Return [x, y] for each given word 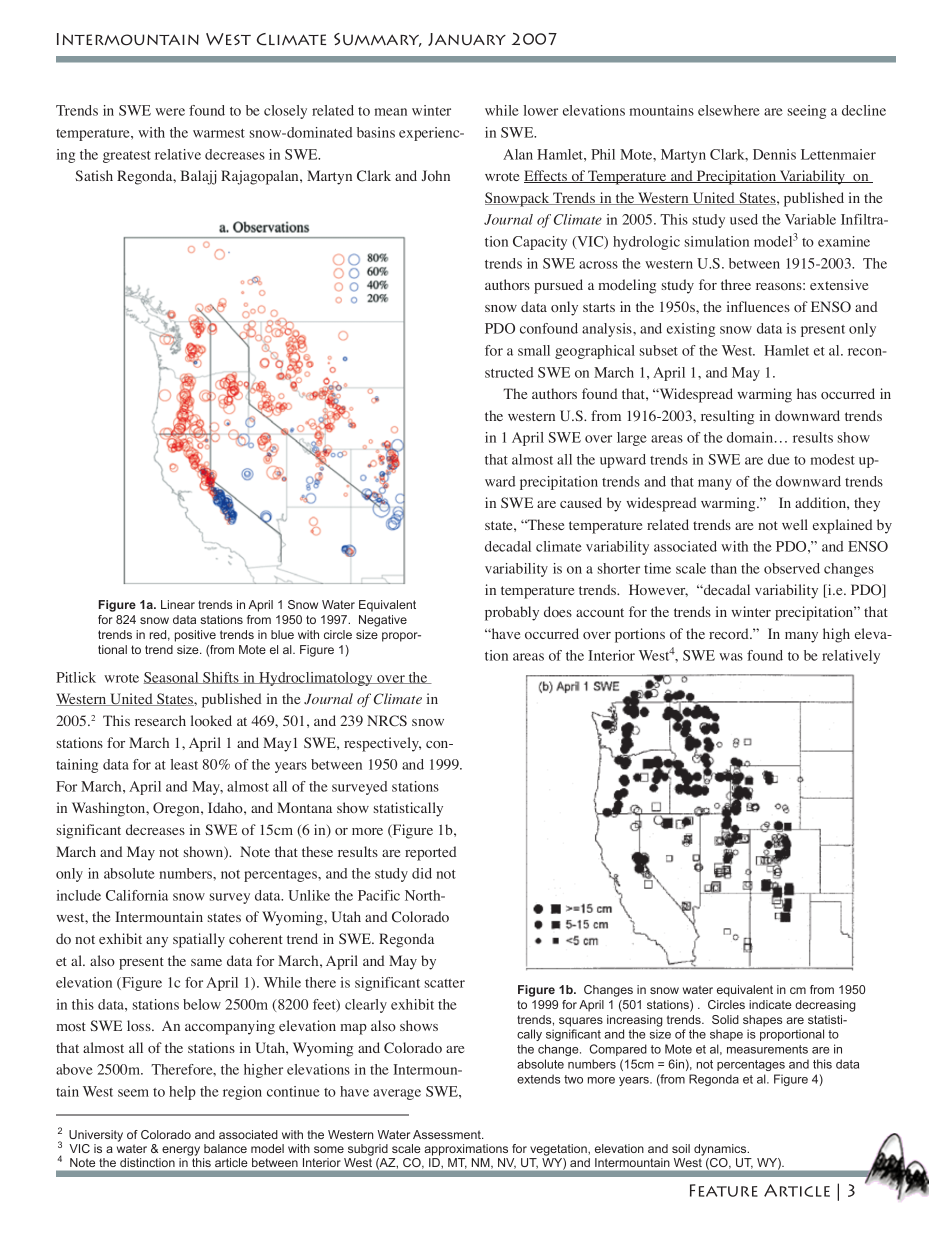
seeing [807, 112]
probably [512, 613]
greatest [127, 157]
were [170, 112]
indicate [770, 1004]
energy [181, 1151]
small [534, 350]
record [730, 633]
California [137, 895]
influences [758, 306]
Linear [178, 604]
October [467, 39]
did [422, 873]
